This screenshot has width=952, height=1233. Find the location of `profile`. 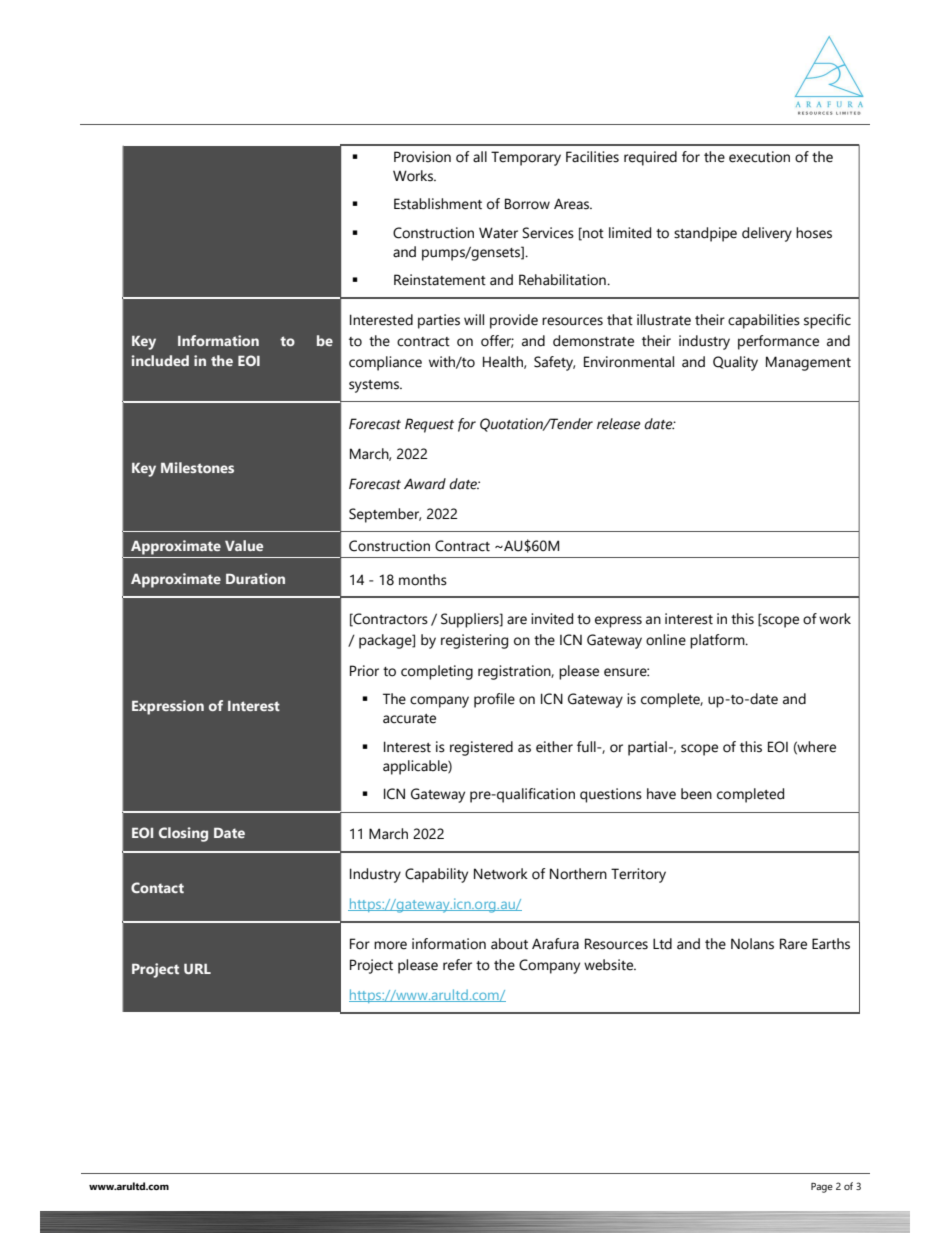

profile is located at coordinates (494, 700).
